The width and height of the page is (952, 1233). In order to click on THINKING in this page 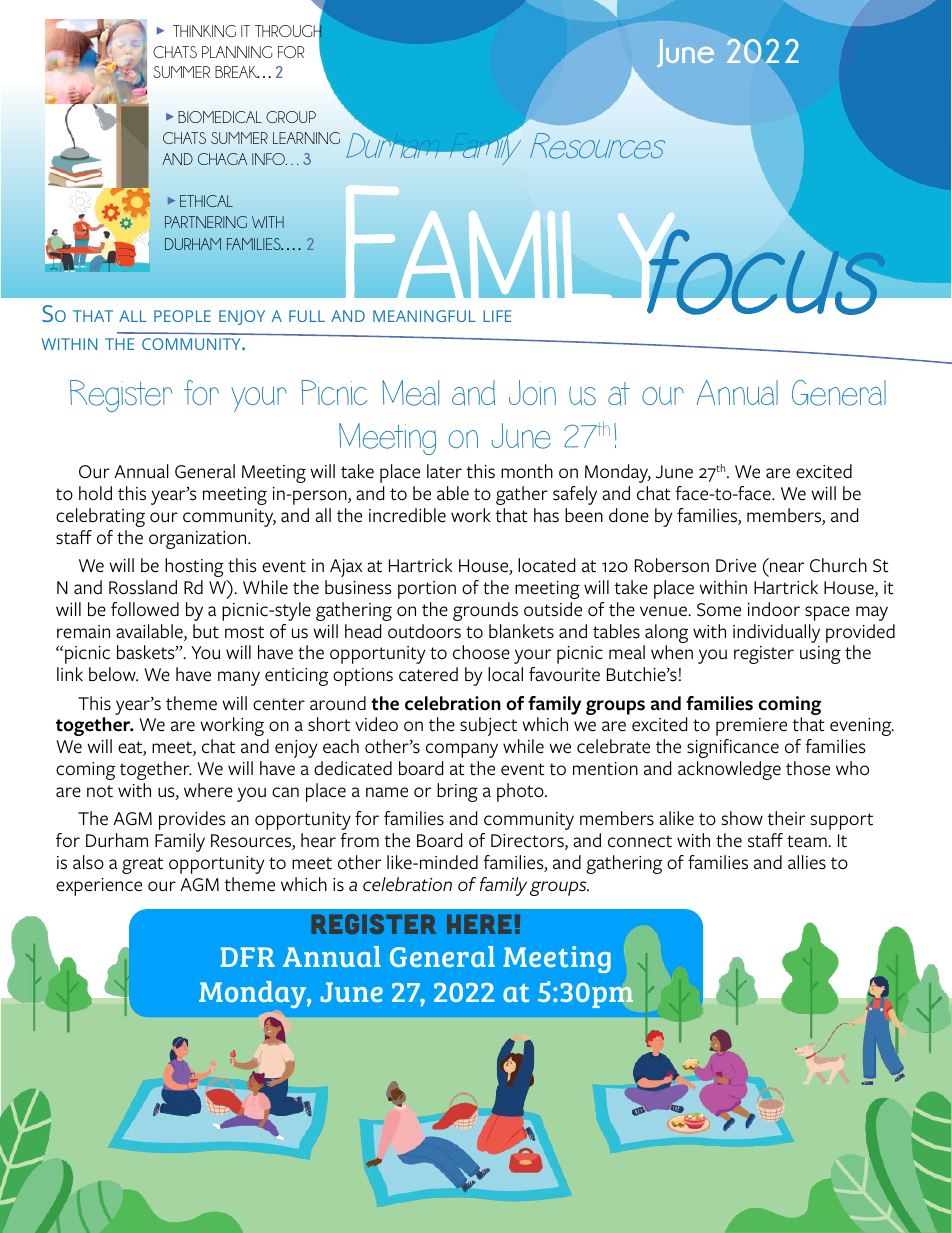, I will do `click(204, 31)`.
